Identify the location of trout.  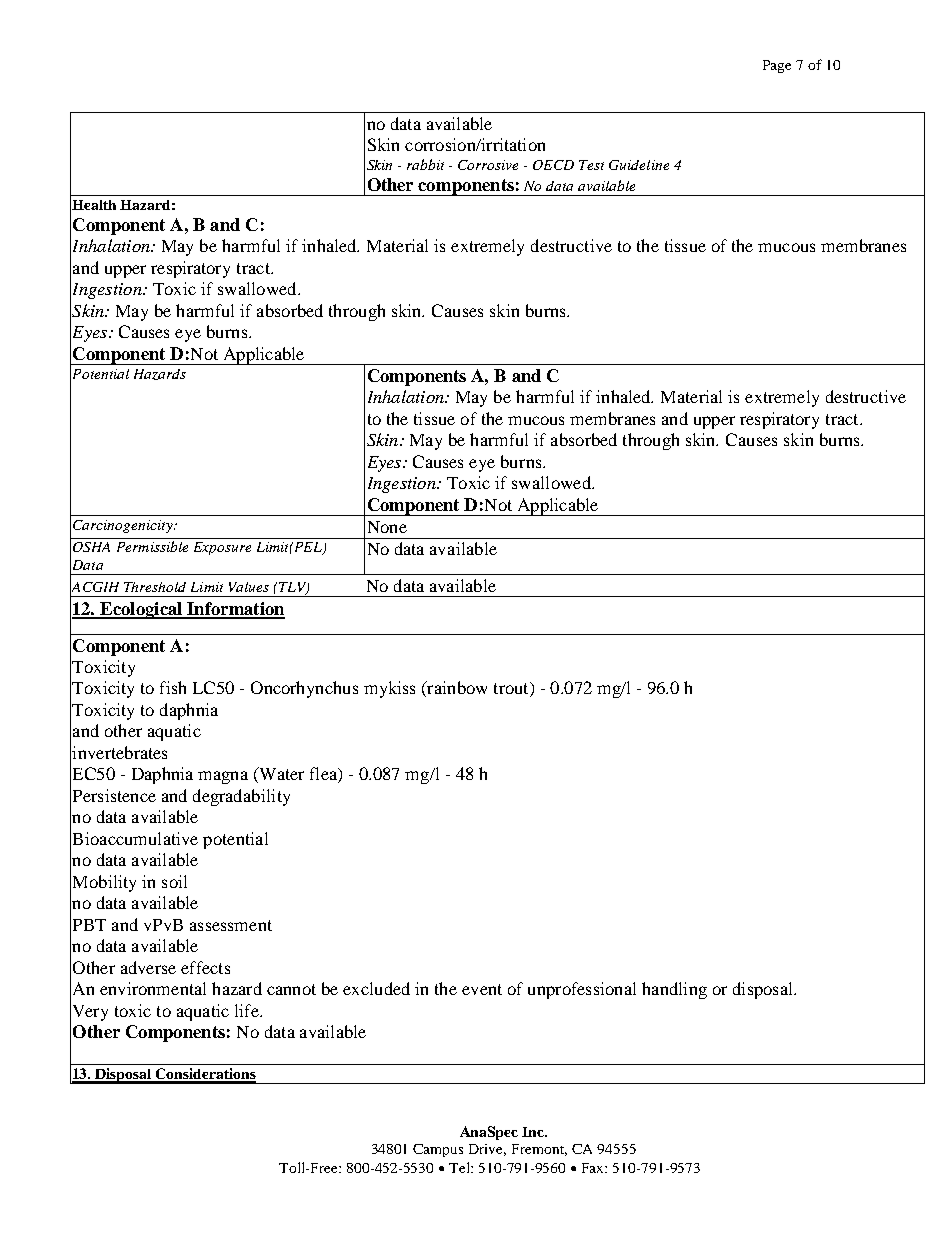
(512, 689).
